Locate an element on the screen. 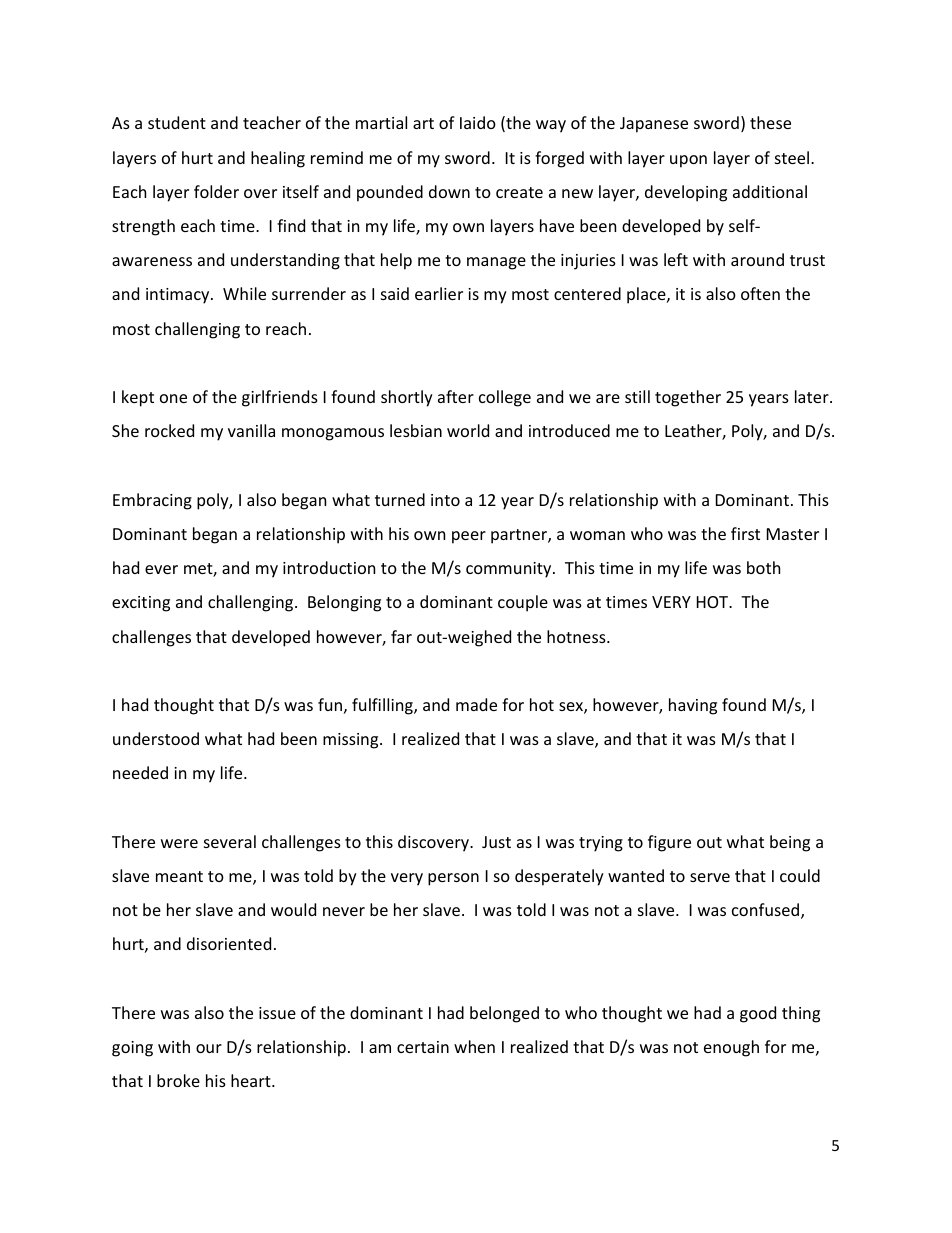 The image size is (952, 1233). exciting is located at coordinates (141, 604).
